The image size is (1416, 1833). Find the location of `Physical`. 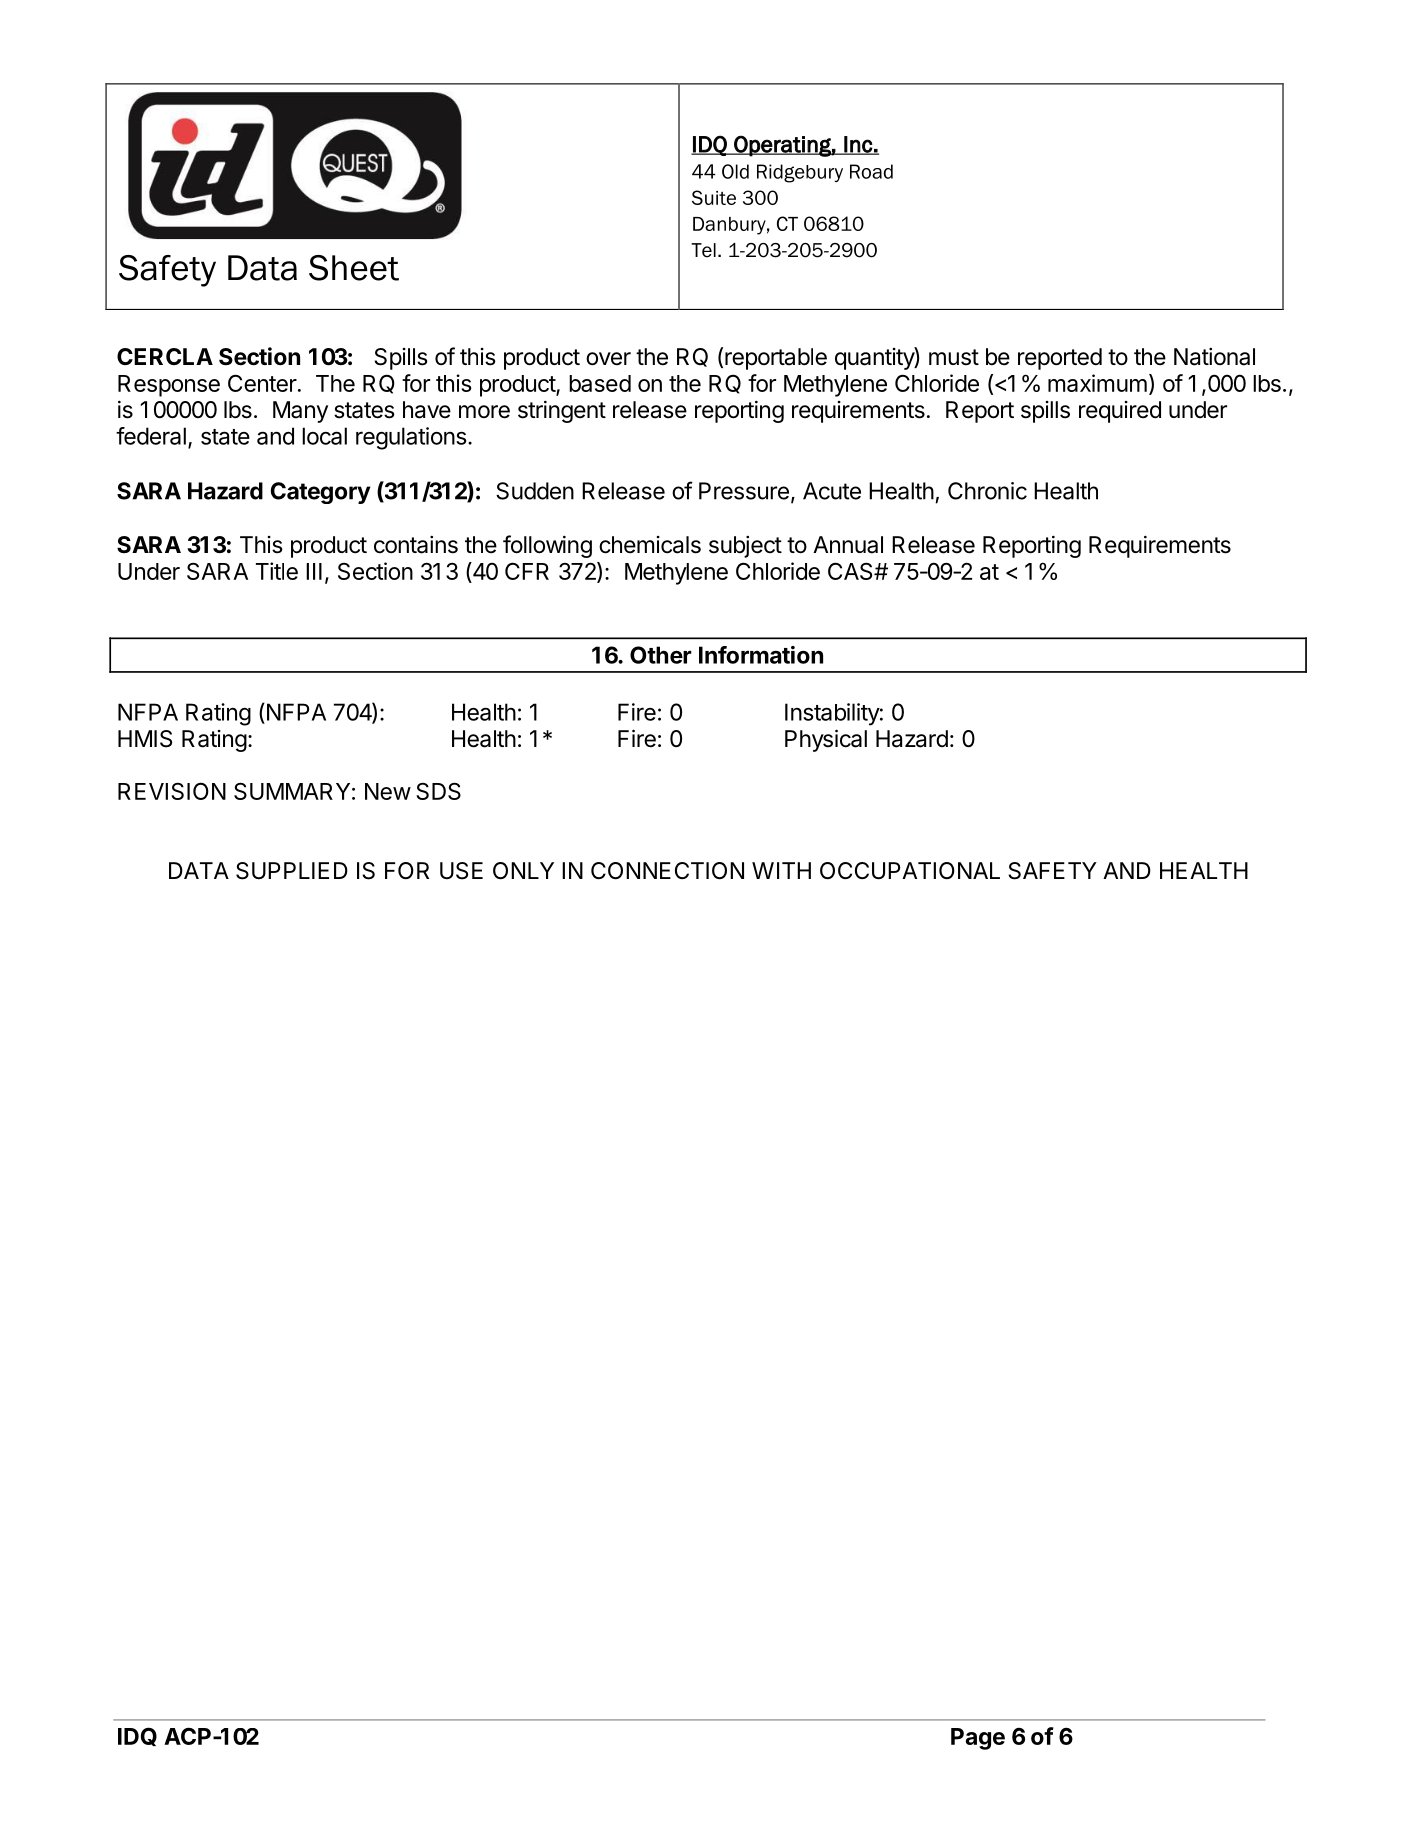

Physical is located at coordinates (826, 740).
